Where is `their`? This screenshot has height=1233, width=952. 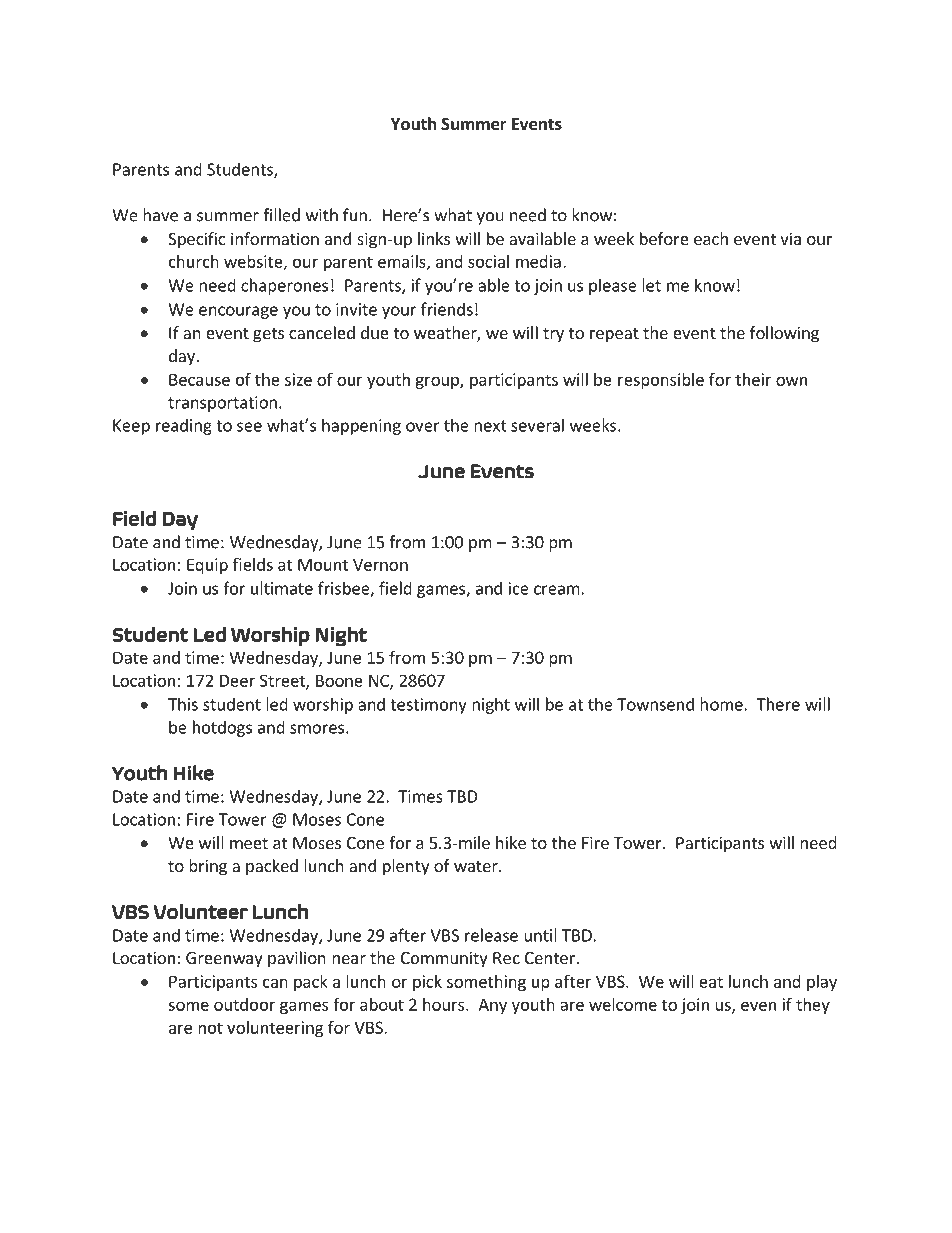
their is located at coordinates (753, 379).
